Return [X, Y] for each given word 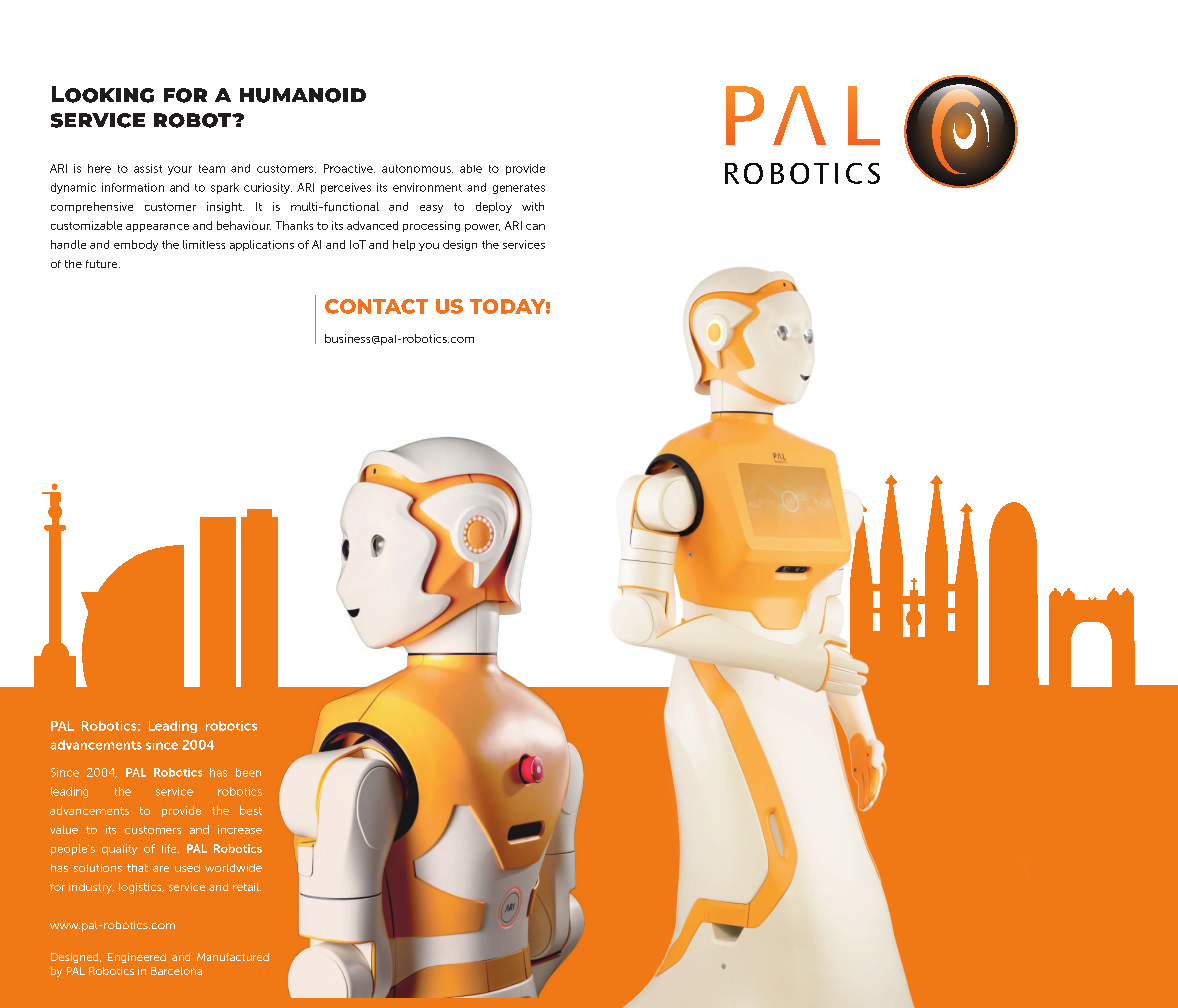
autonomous [417, 169]
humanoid [303, 95]
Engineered [137, 958]
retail [247, 887]
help [404, 245]
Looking [103, 94]
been [248, 772]
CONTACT [376, 306]
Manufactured [233, 957]
